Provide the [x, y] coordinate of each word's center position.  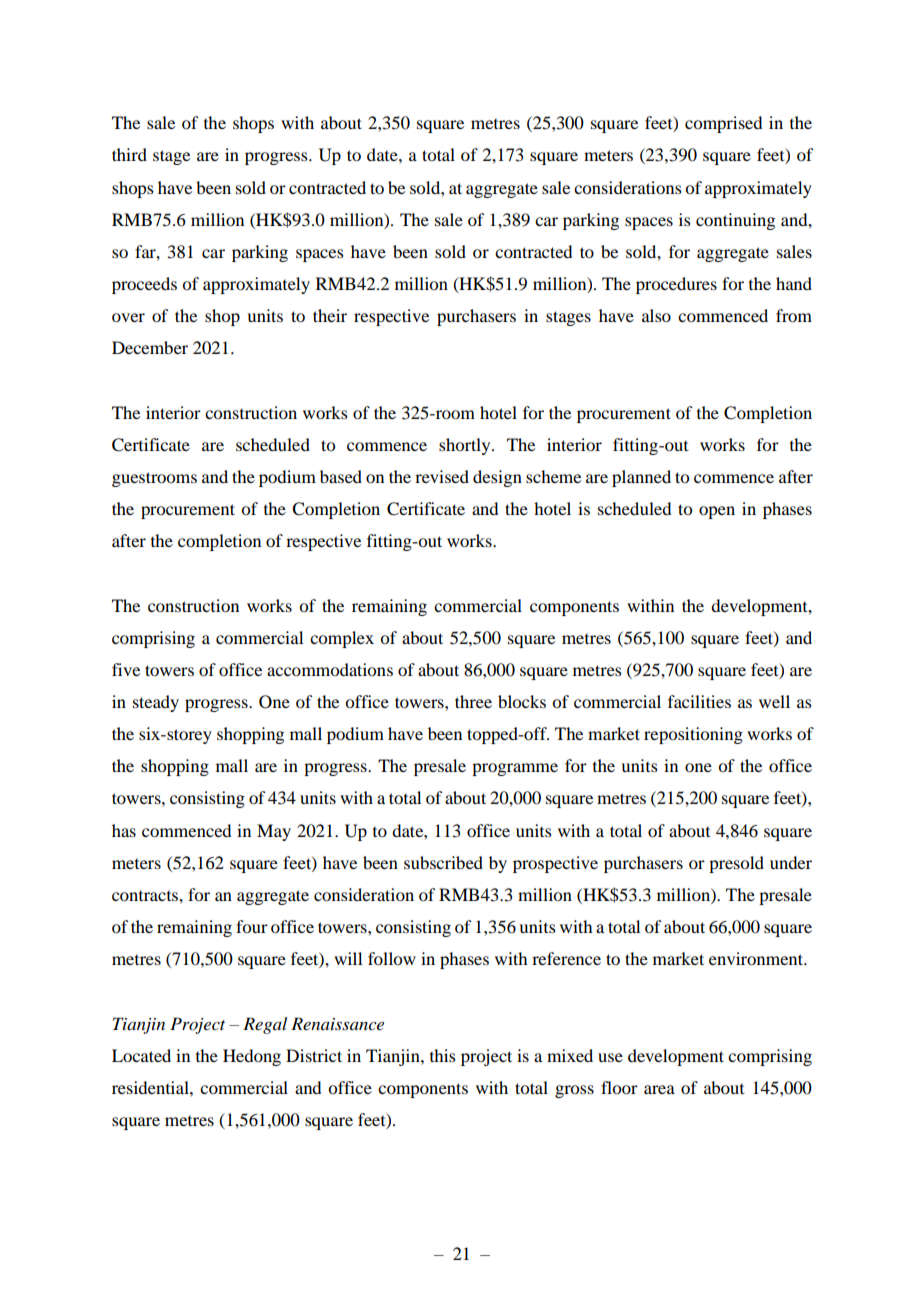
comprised [723, 124]
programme [515, 769]
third [129, 154]
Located [141, 1055]
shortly [466, 446]
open [717, 512]
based [341, 476]
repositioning [693, 735]
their [330, 315]
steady [156, 703]
